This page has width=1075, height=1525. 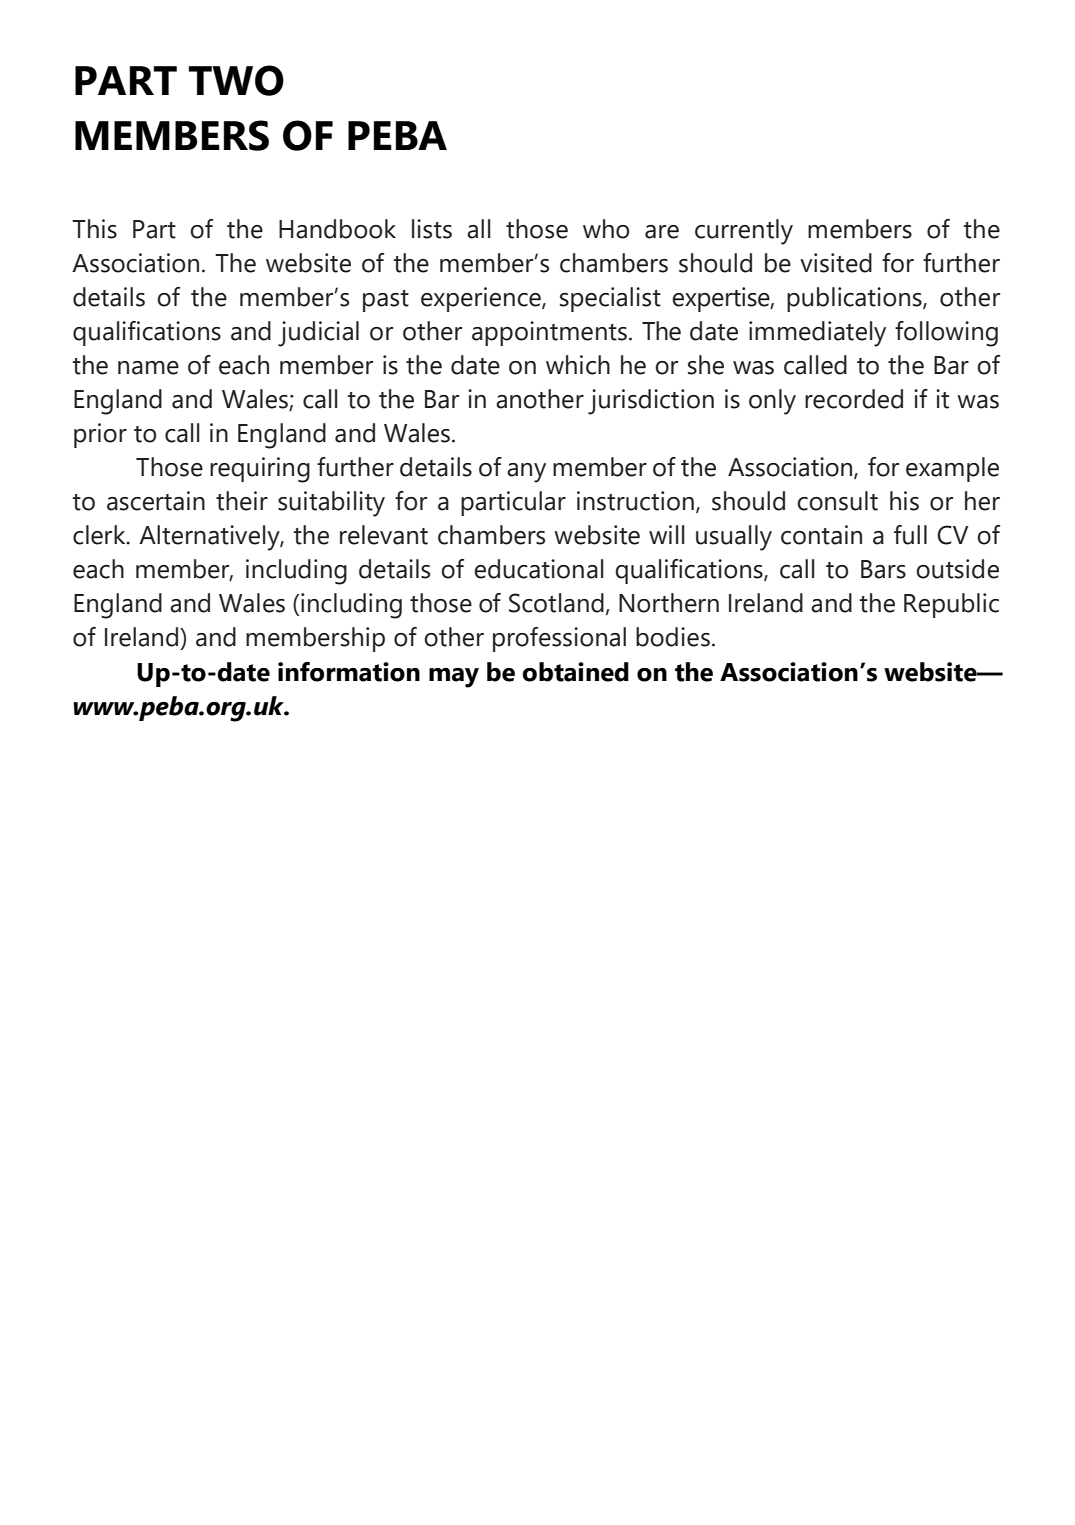 What do you see at coordinates (951, 605) in the page?
I see `Republic` at bounding box center [951, 605].
